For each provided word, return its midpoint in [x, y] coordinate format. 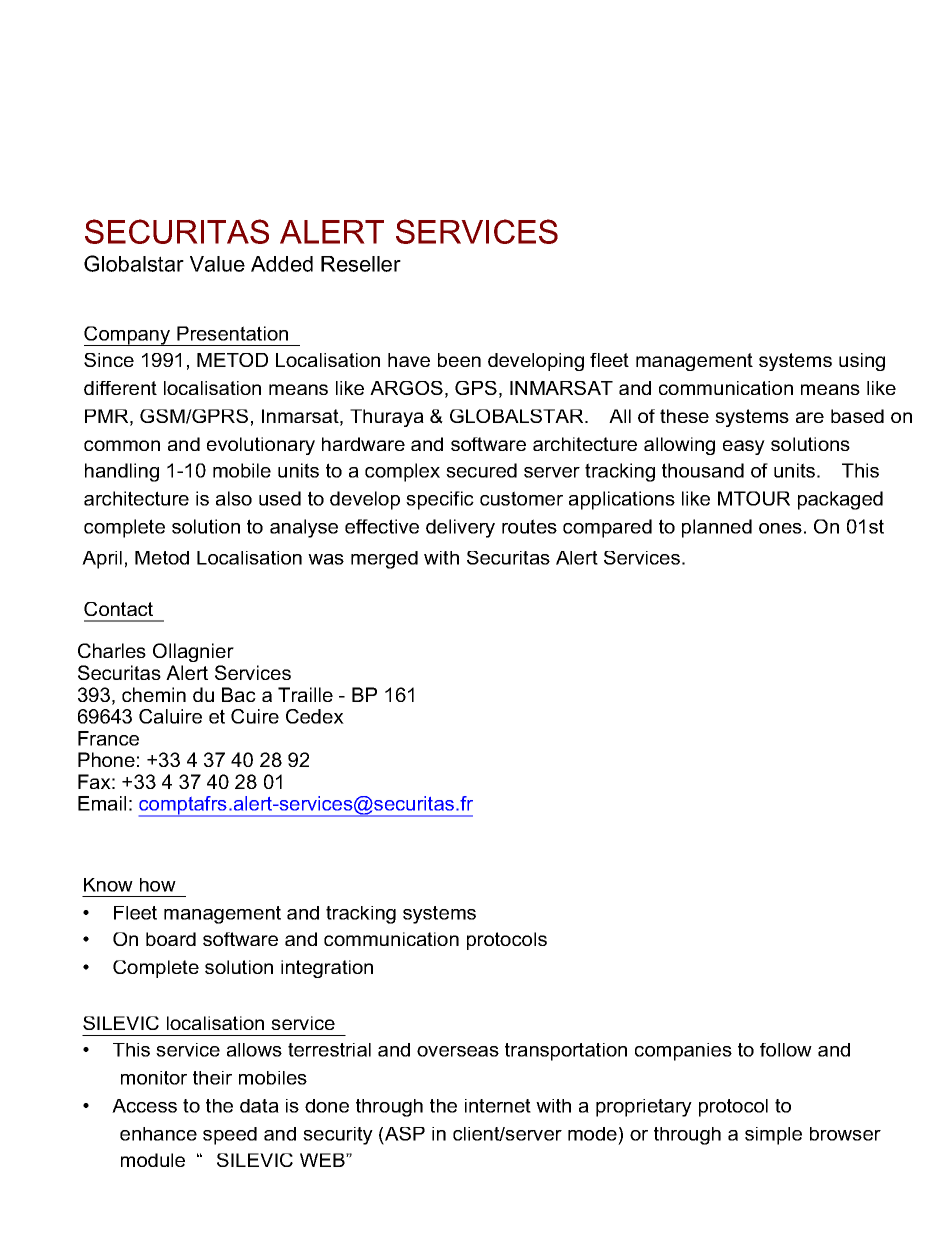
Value [217, 264]
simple [773, 1136]
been [459, 360]
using [862, 362]
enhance [158, 1134]
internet [498, 1106]
